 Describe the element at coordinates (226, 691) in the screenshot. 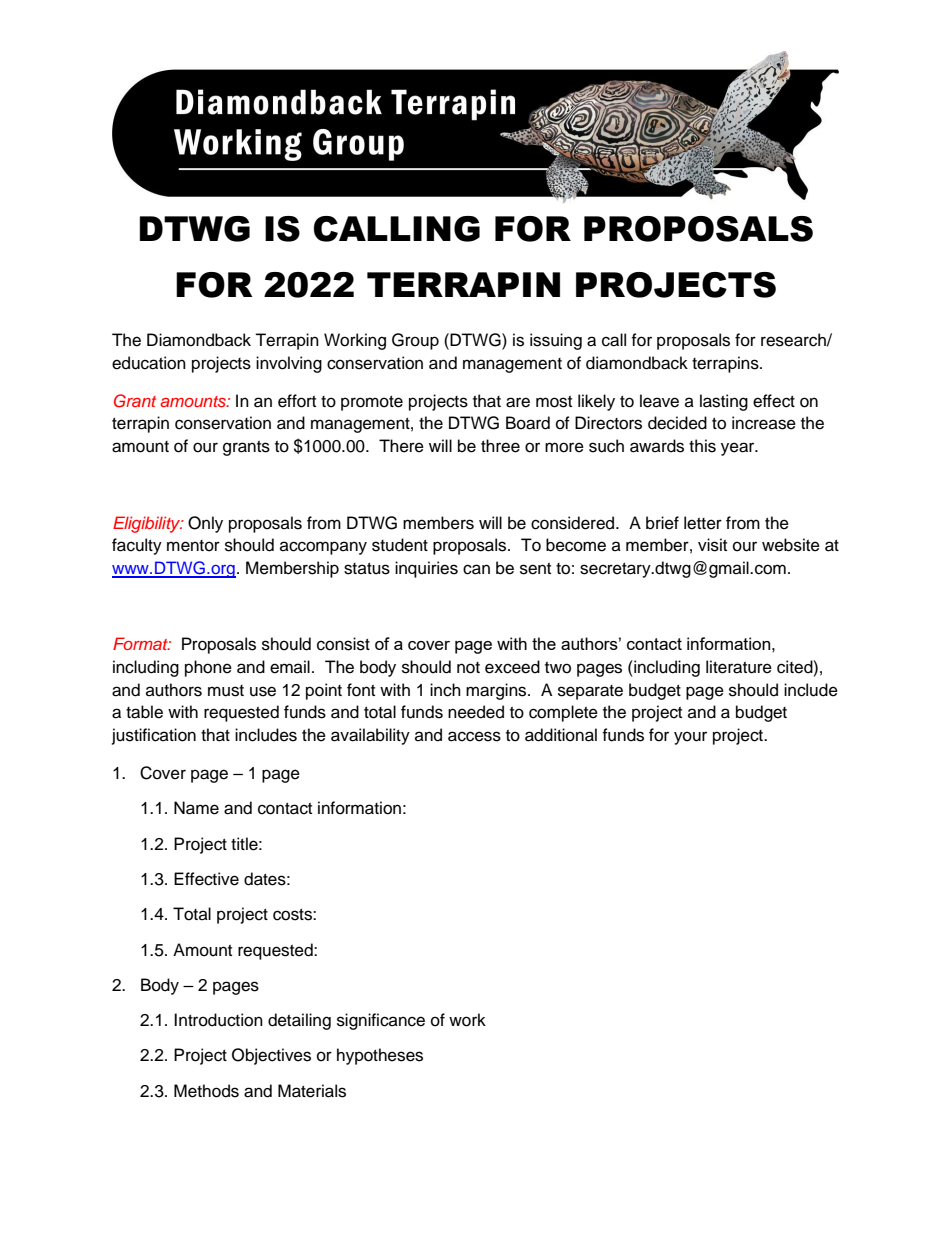

I see `must` at that location.
